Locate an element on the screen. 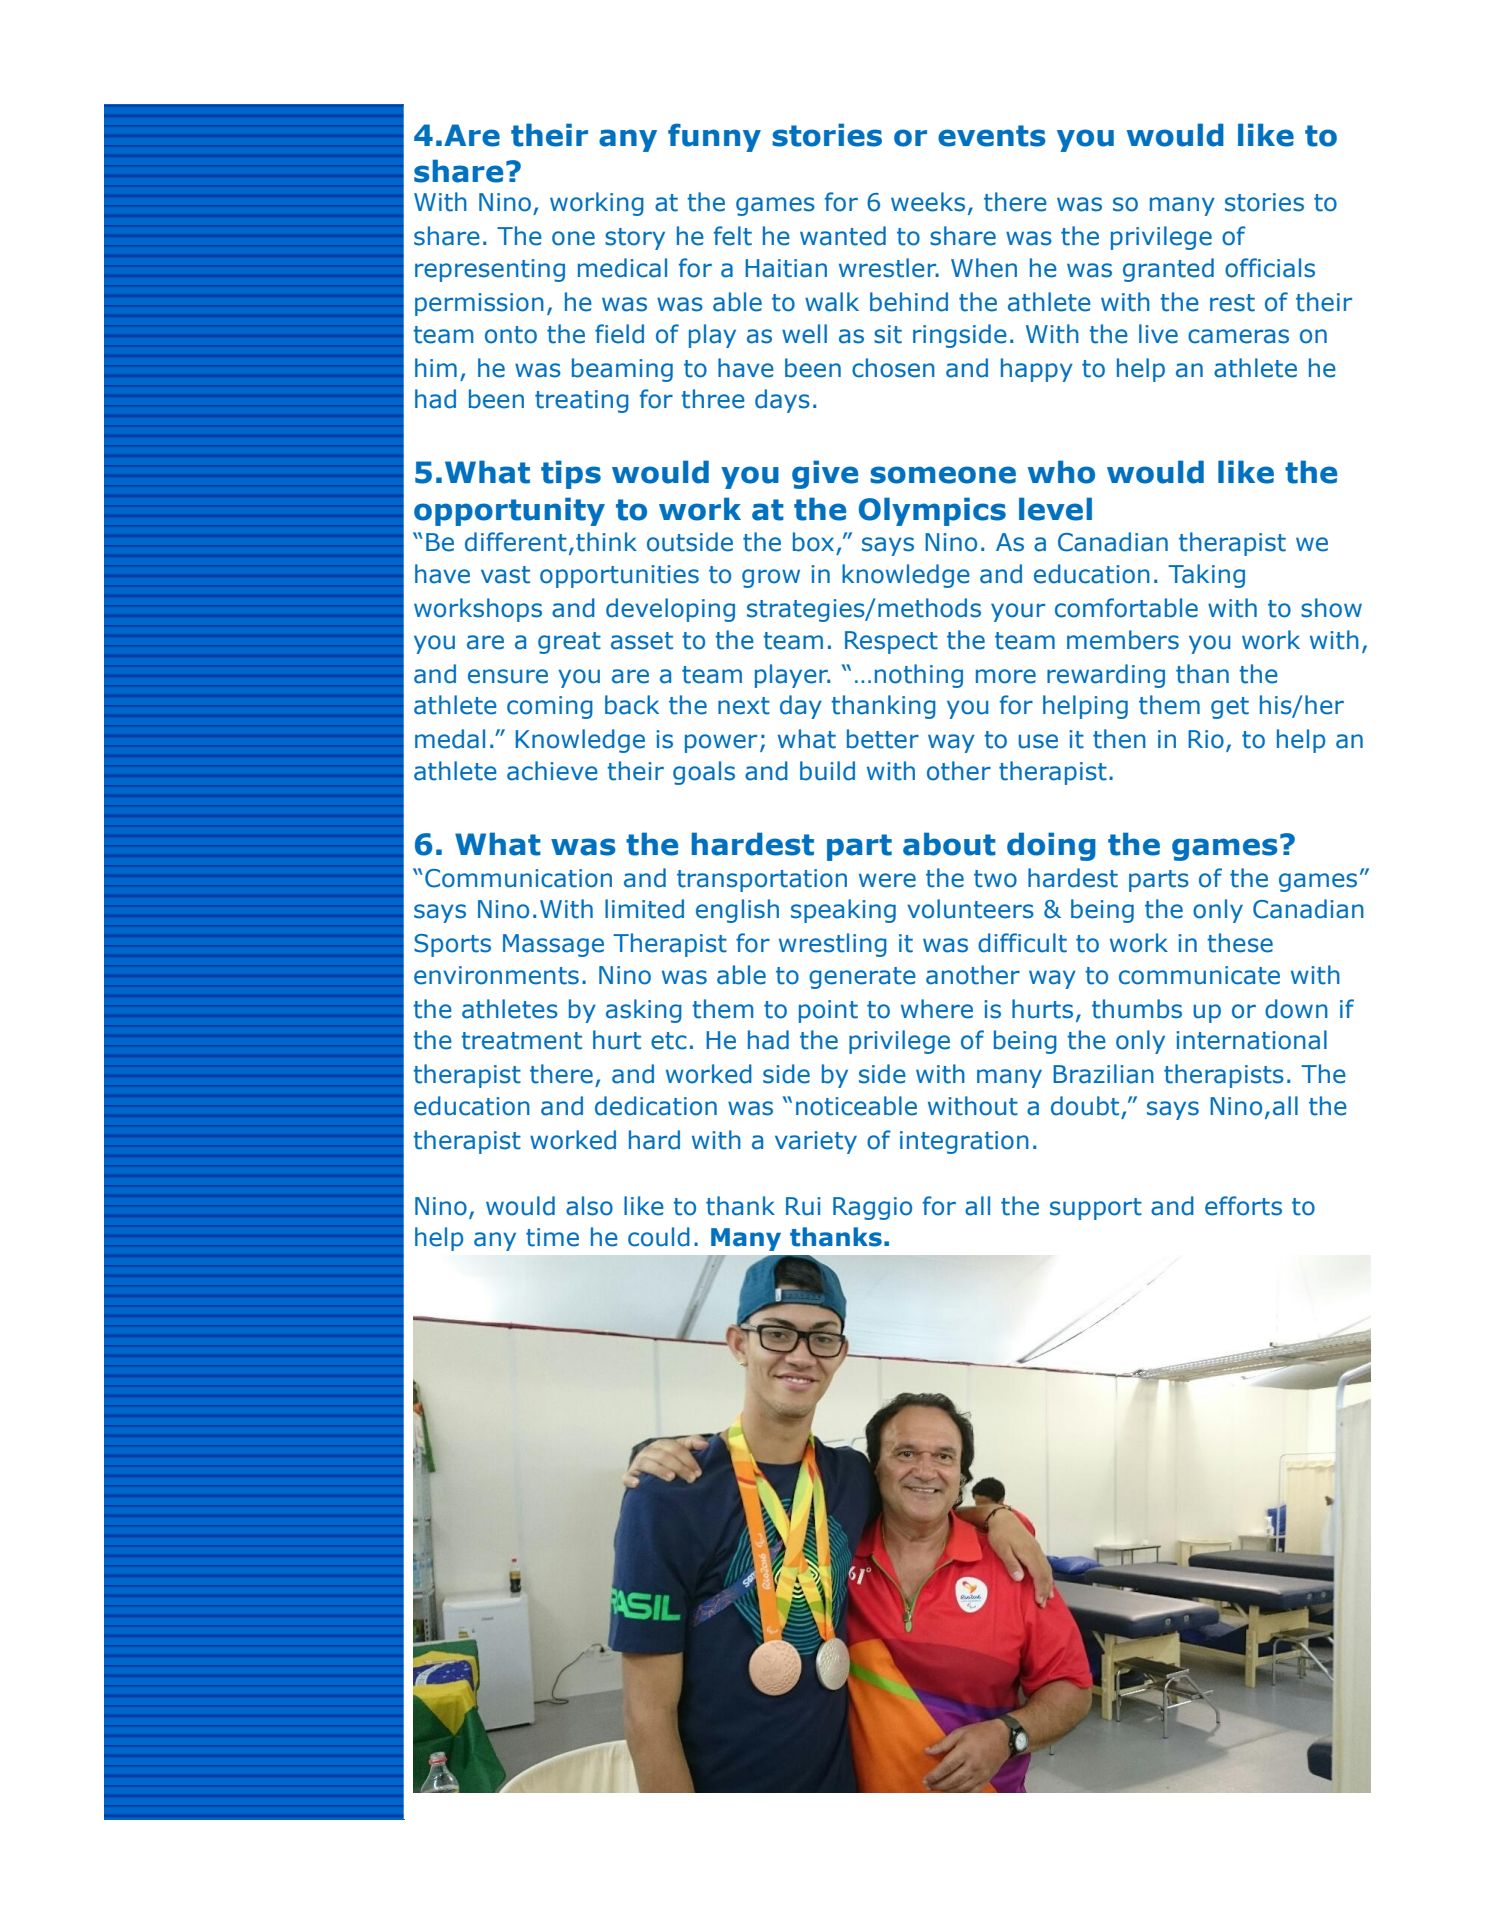  story is located at coordinates (635, 239).
